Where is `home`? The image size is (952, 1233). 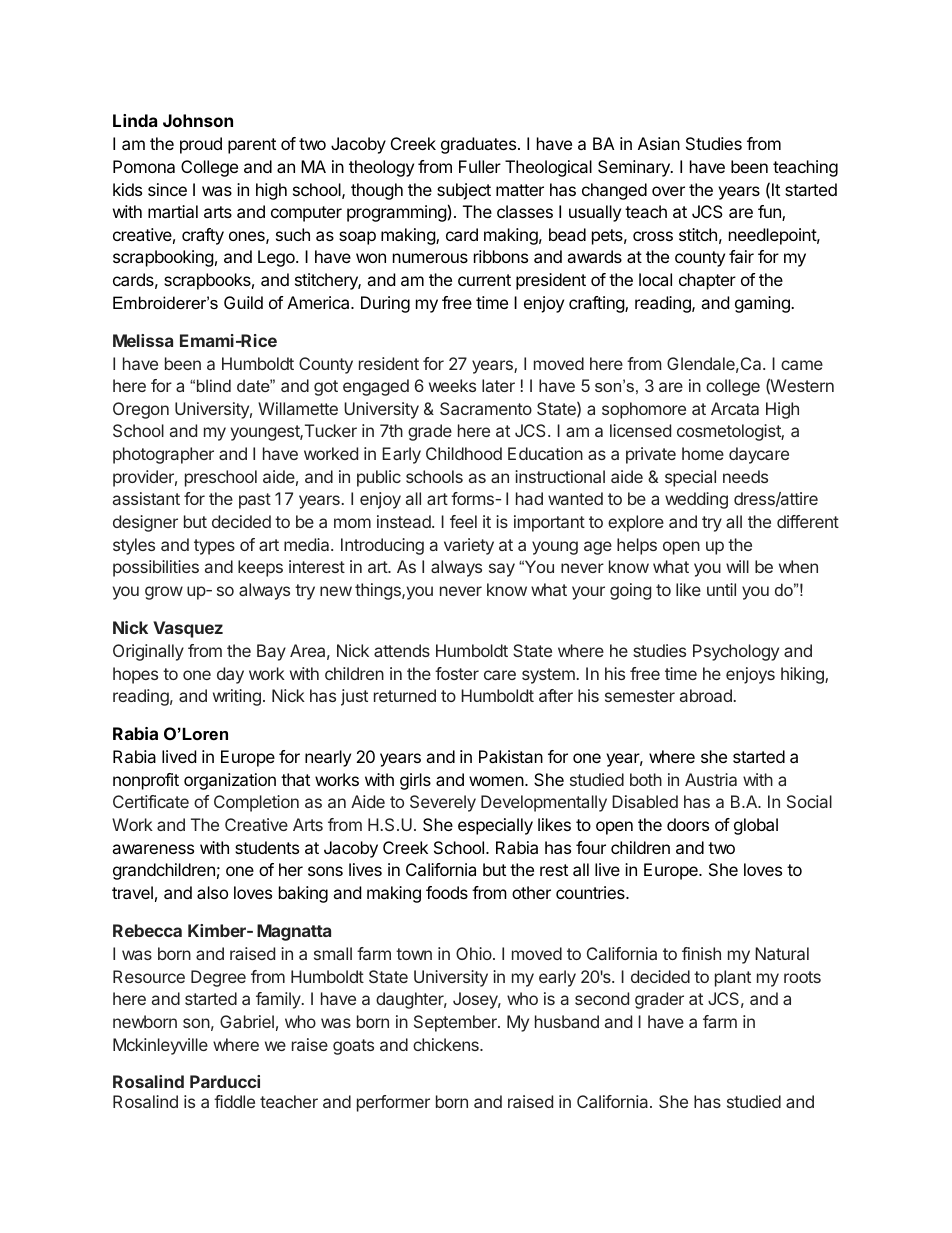
home is located at coordinates (703, 453).
